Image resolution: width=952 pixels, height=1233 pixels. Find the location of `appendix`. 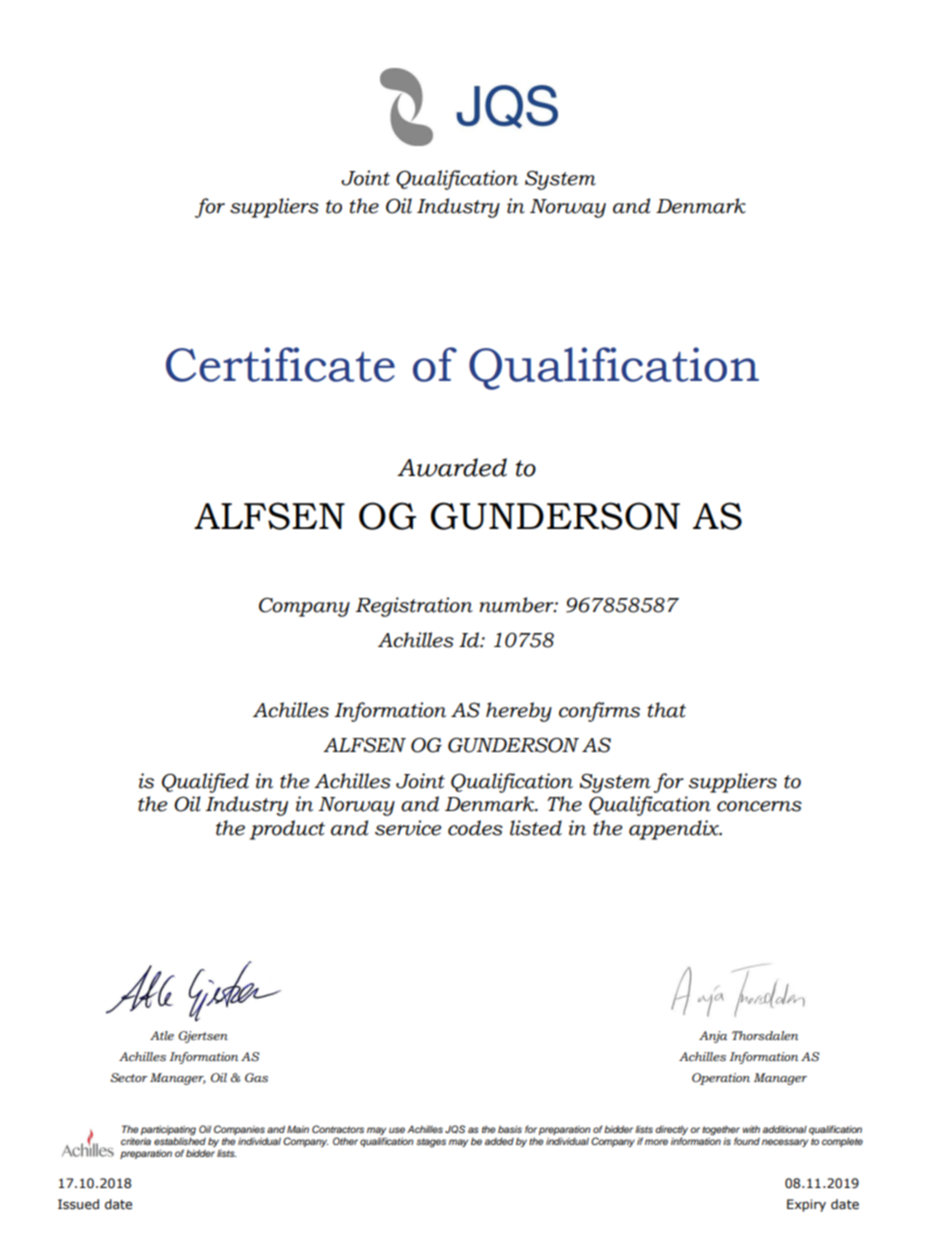

appendix is located at coordinates (675, 830).
